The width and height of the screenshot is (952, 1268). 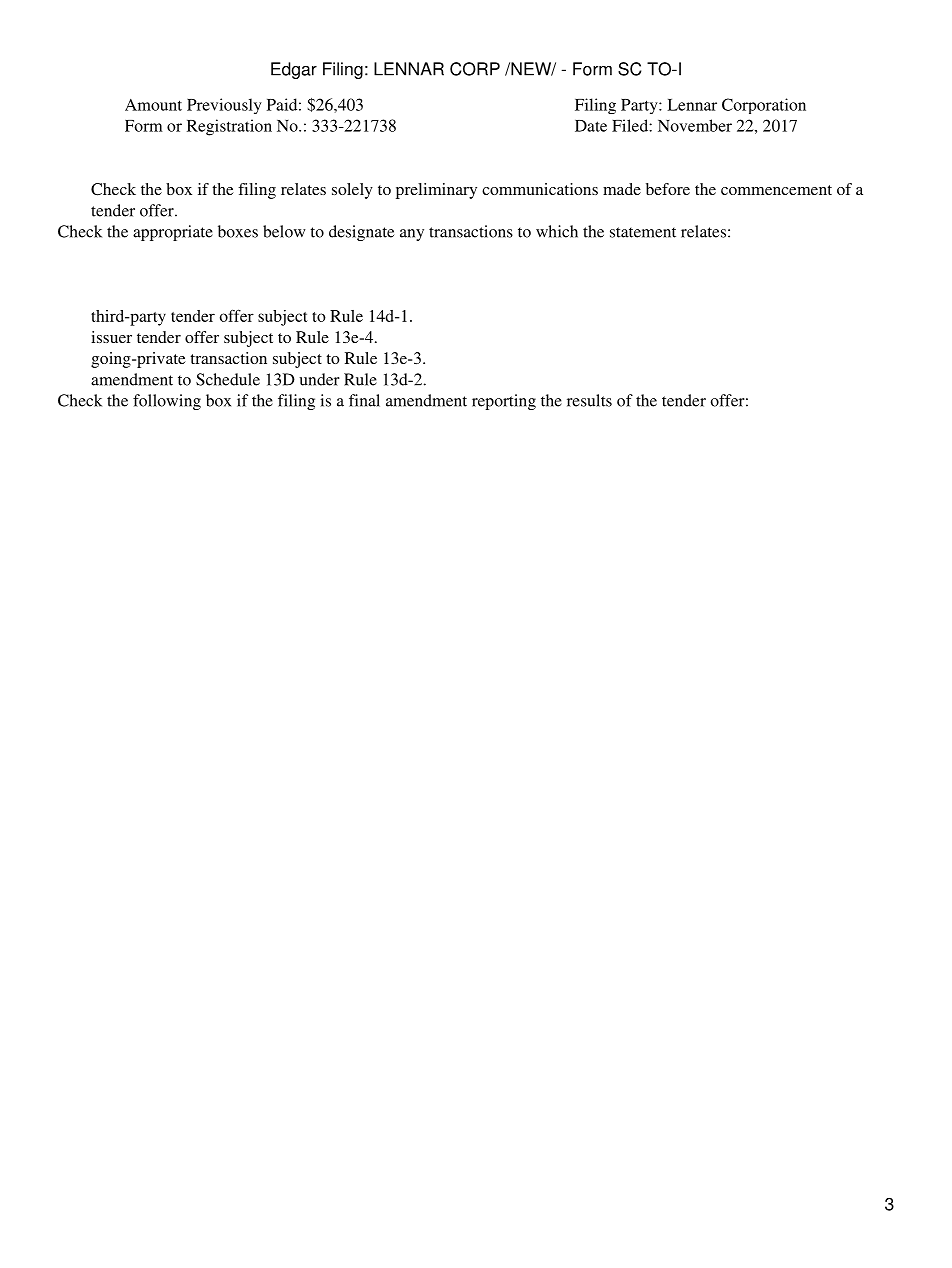 What do you see at coordinates (167, 402) in the screenshot?
I see `following` at bounding box center [167, 402].
